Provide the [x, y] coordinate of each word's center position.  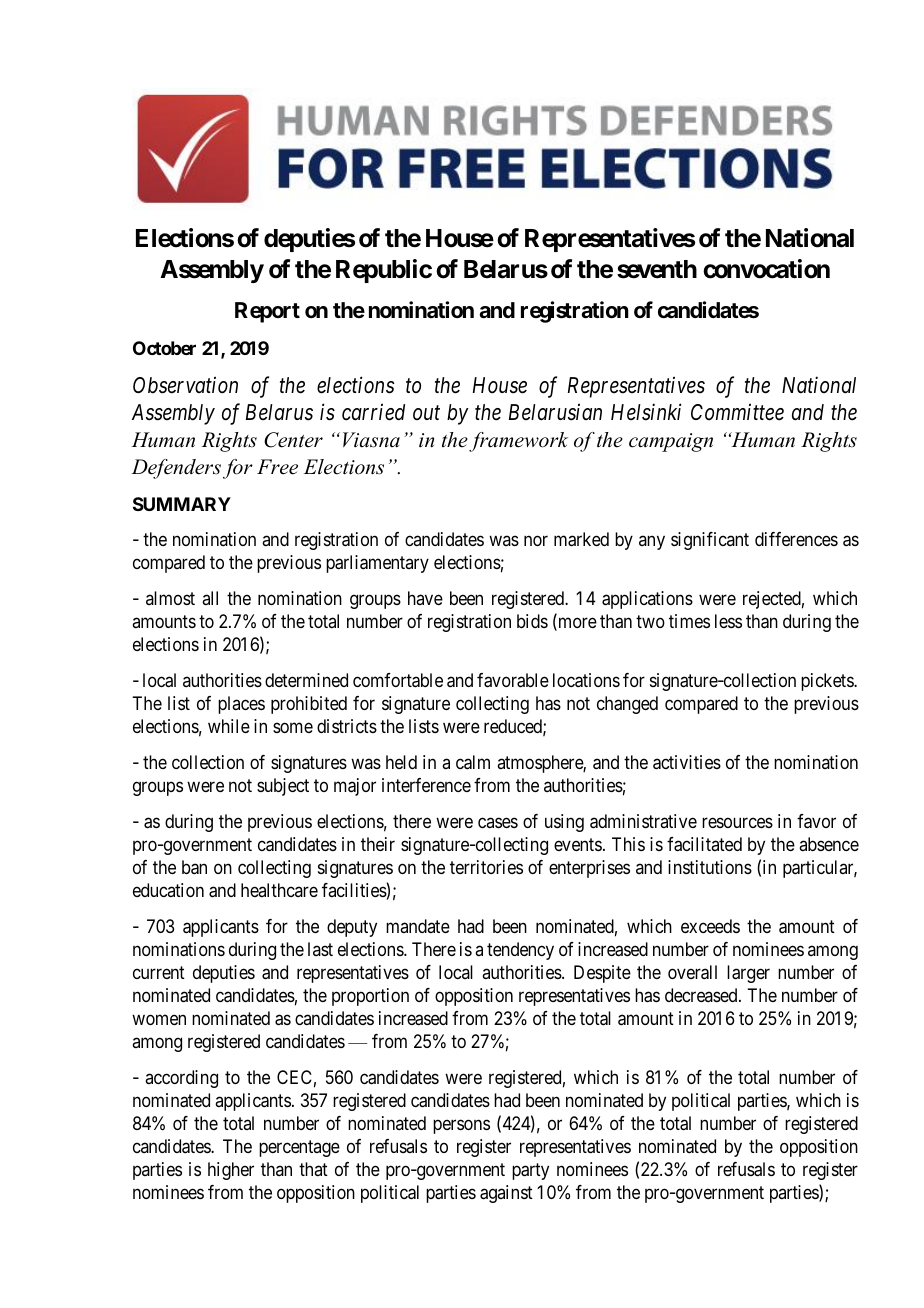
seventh [657, 269]
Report [267, 312]
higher [231, 1171]
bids [532, 621]
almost [170, 598]
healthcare [279, 890]
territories [486, 867]
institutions [710, 867]
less [728, 621]
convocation [766, 269]
